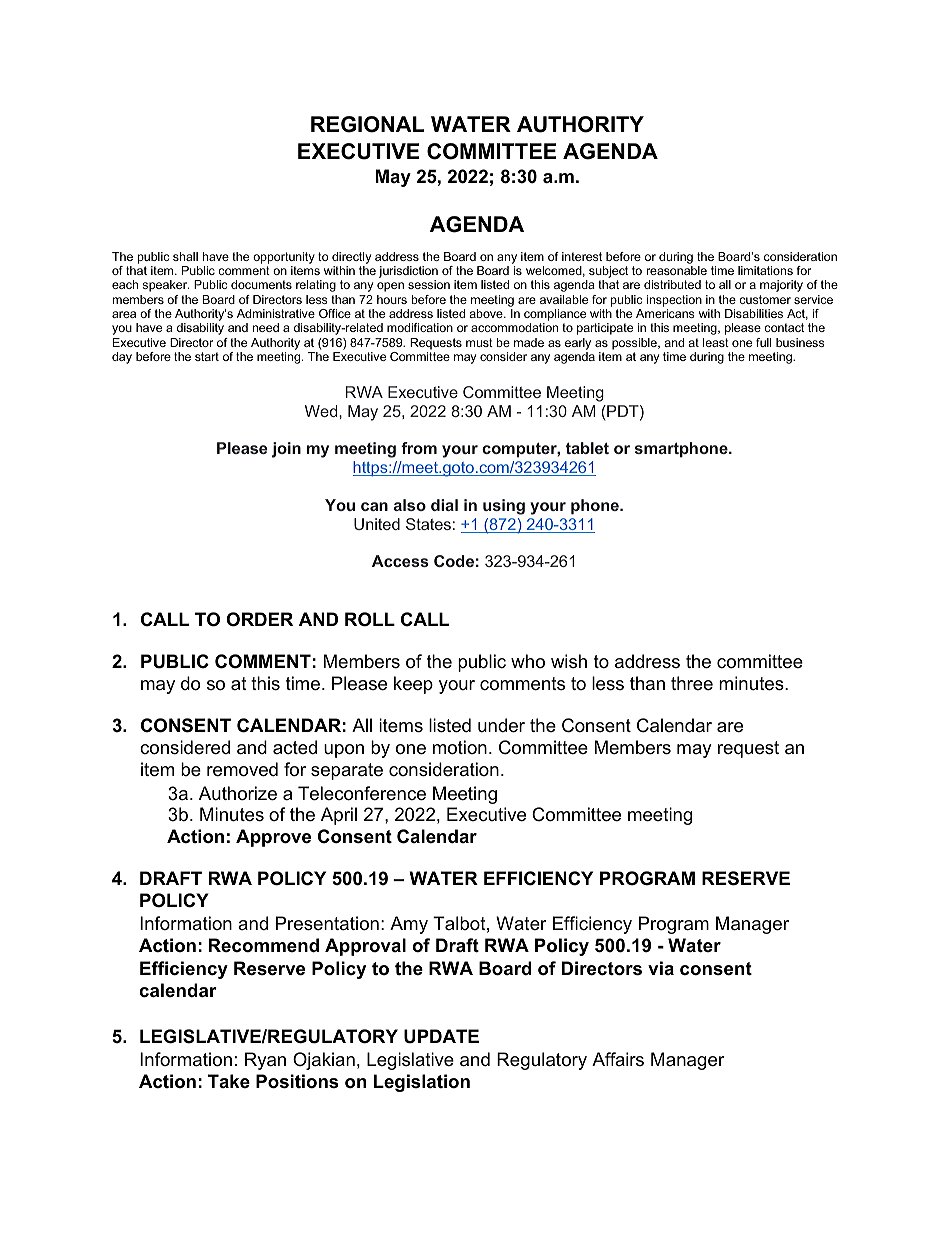 The height and width of the screenshot is (1233, 952). I want to click on Authorize, so click(238, 793).
